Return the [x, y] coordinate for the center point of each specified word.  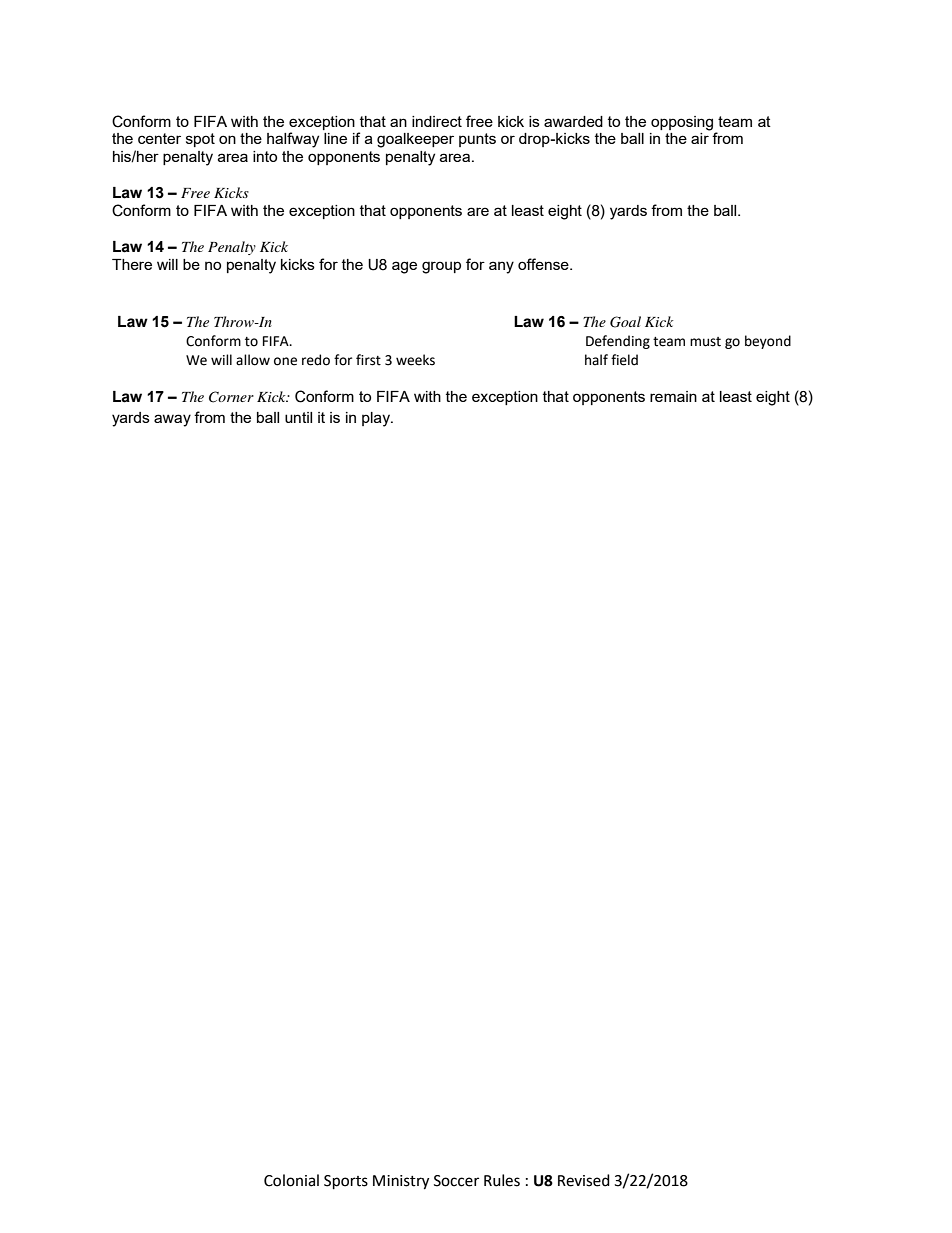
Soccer [456, 1181]
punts [477, 140]
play [377, 419]
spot [200, 140]
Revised [584, 1180]
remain [673, 396]
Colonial [291, 1180]
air [700, 138]
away [172, 420]
